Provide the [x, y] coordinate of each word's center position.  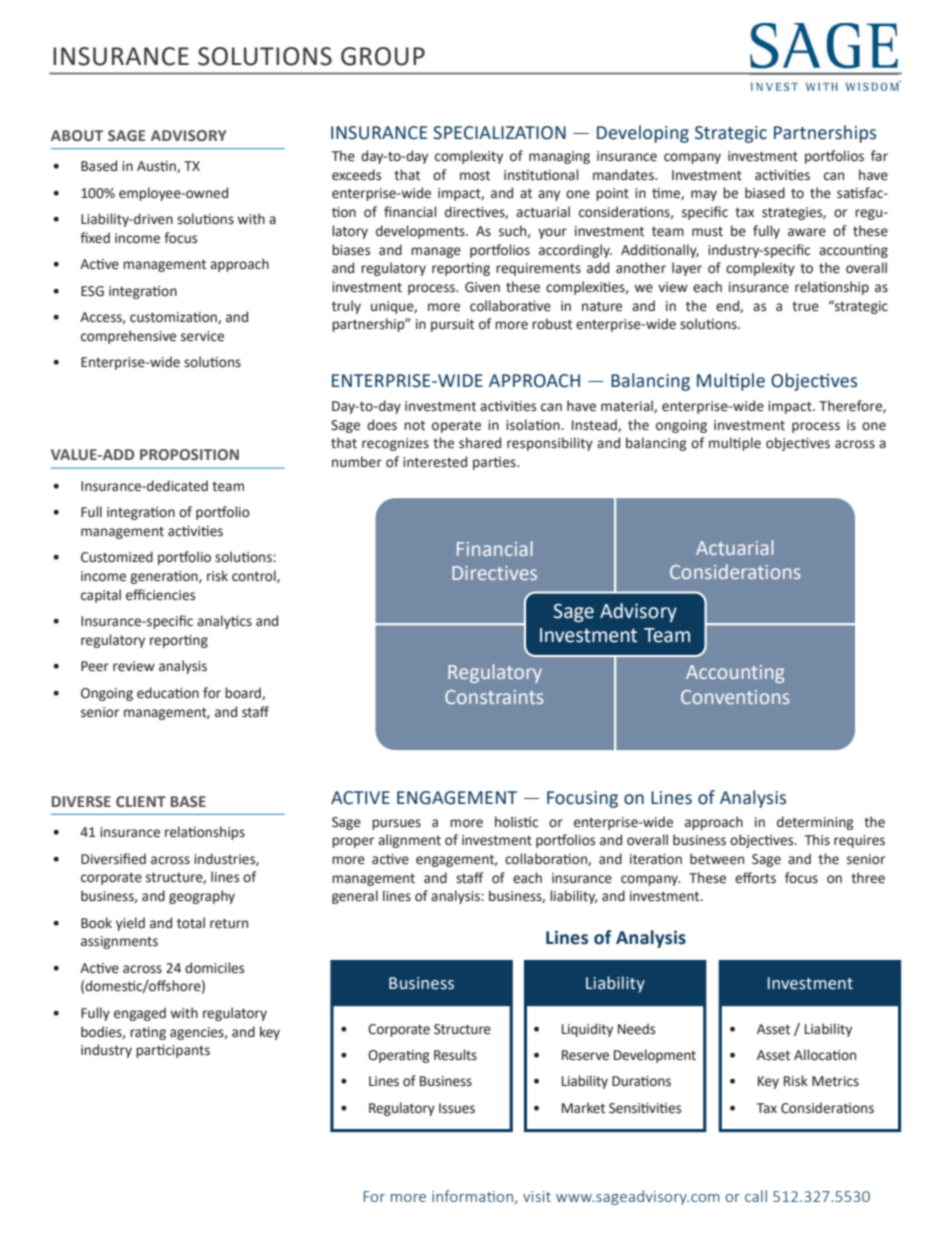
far [879, 155]
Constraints [494, 697]
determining [815, 823]
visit [537, 1196]
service [202, 336]
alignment [409, 841]
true [805, 307]
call [756, 1196]
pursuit [452, 325]
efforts [755, 878]
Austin [157, 167]
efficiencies [160, 595]
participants [173, 1051]
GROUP [383, 56]
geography [202, 897]
